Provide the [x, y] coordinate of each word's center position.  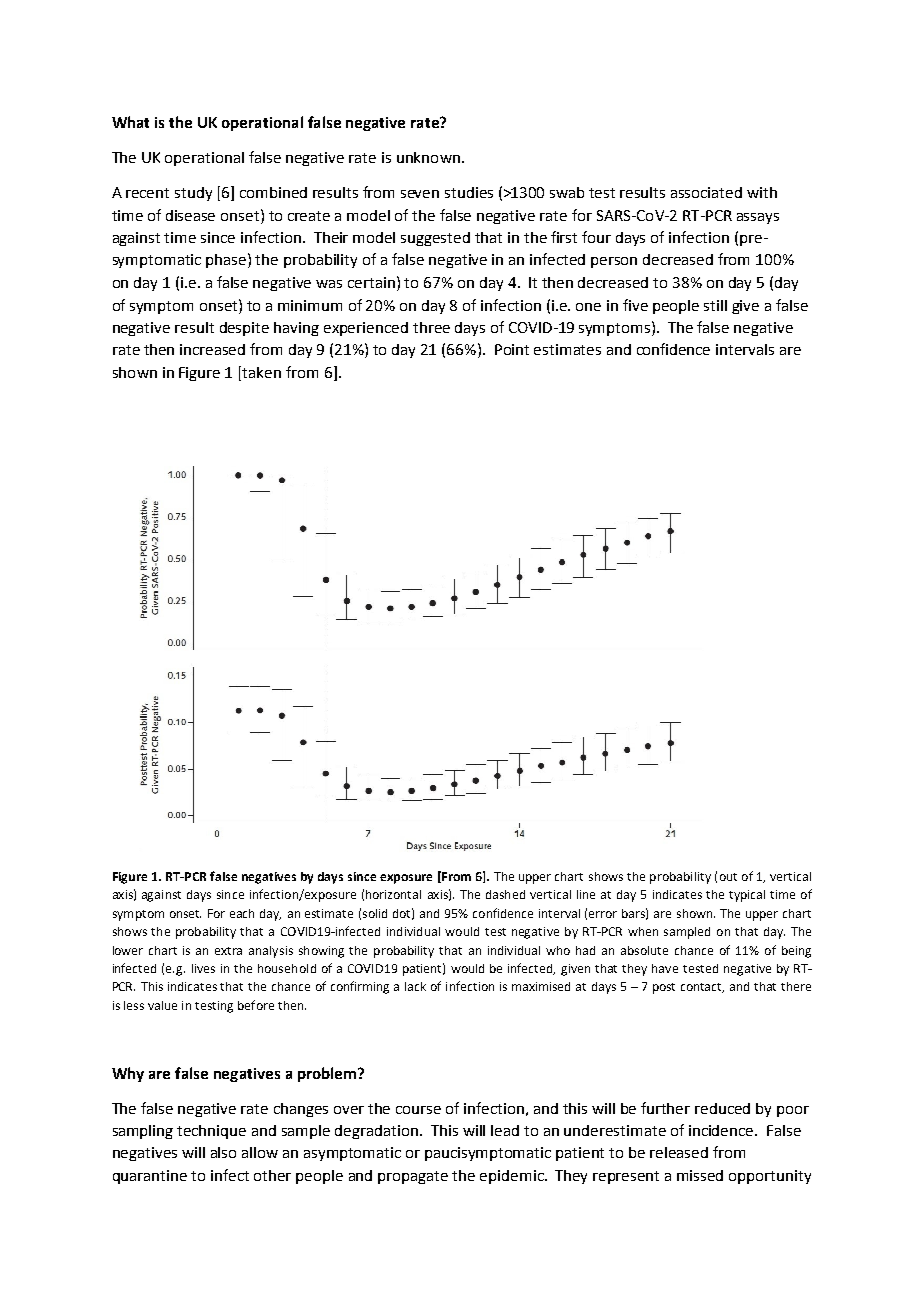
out [728, 877]
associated [706, 192]
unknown [428, 157]
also [223, 1152]
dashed [505, 894]
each [242, 913]
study [193, 194]
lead [505, 1130]
